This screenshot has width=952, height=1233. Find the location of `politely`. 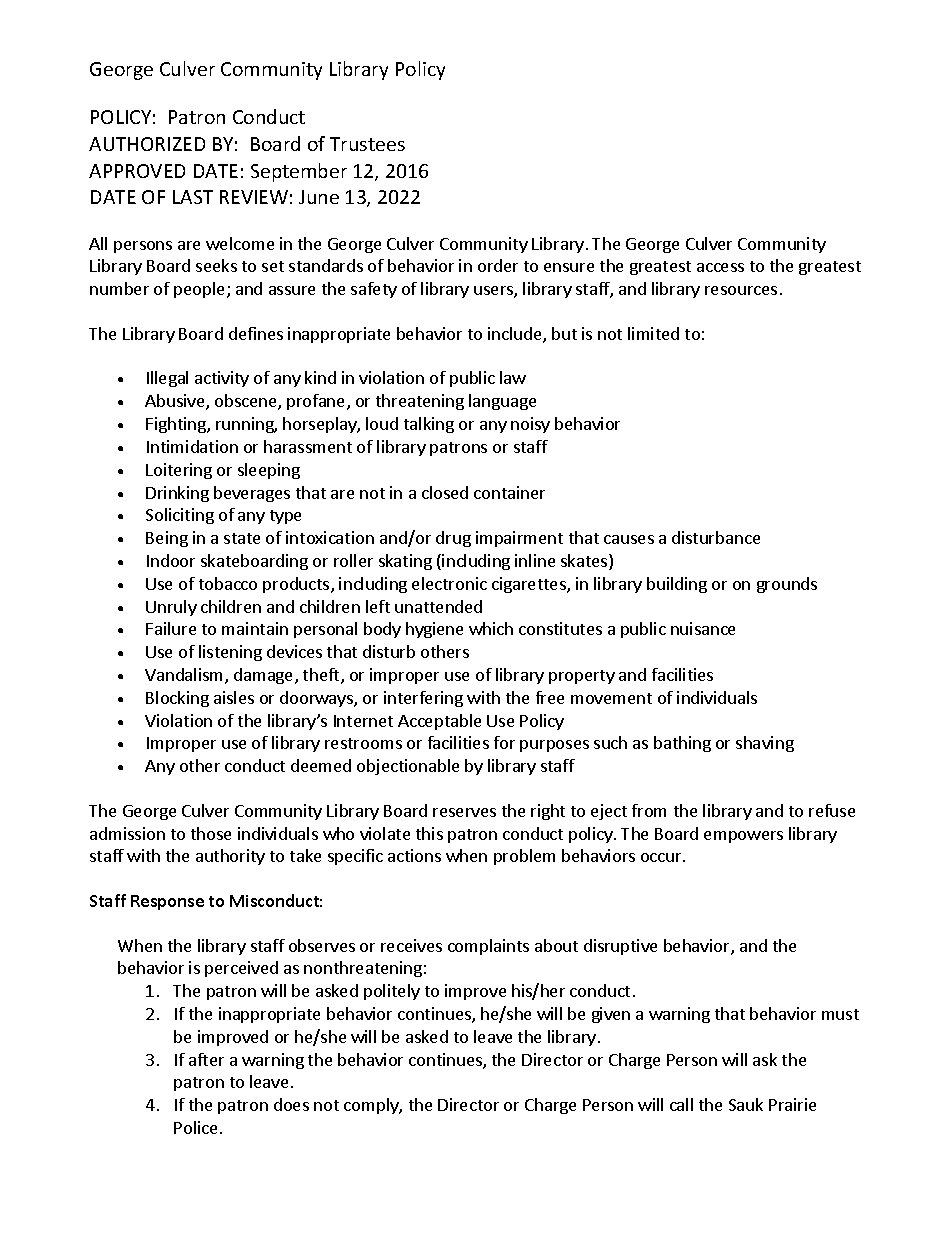

politely is located at coordinates (392, 992).
